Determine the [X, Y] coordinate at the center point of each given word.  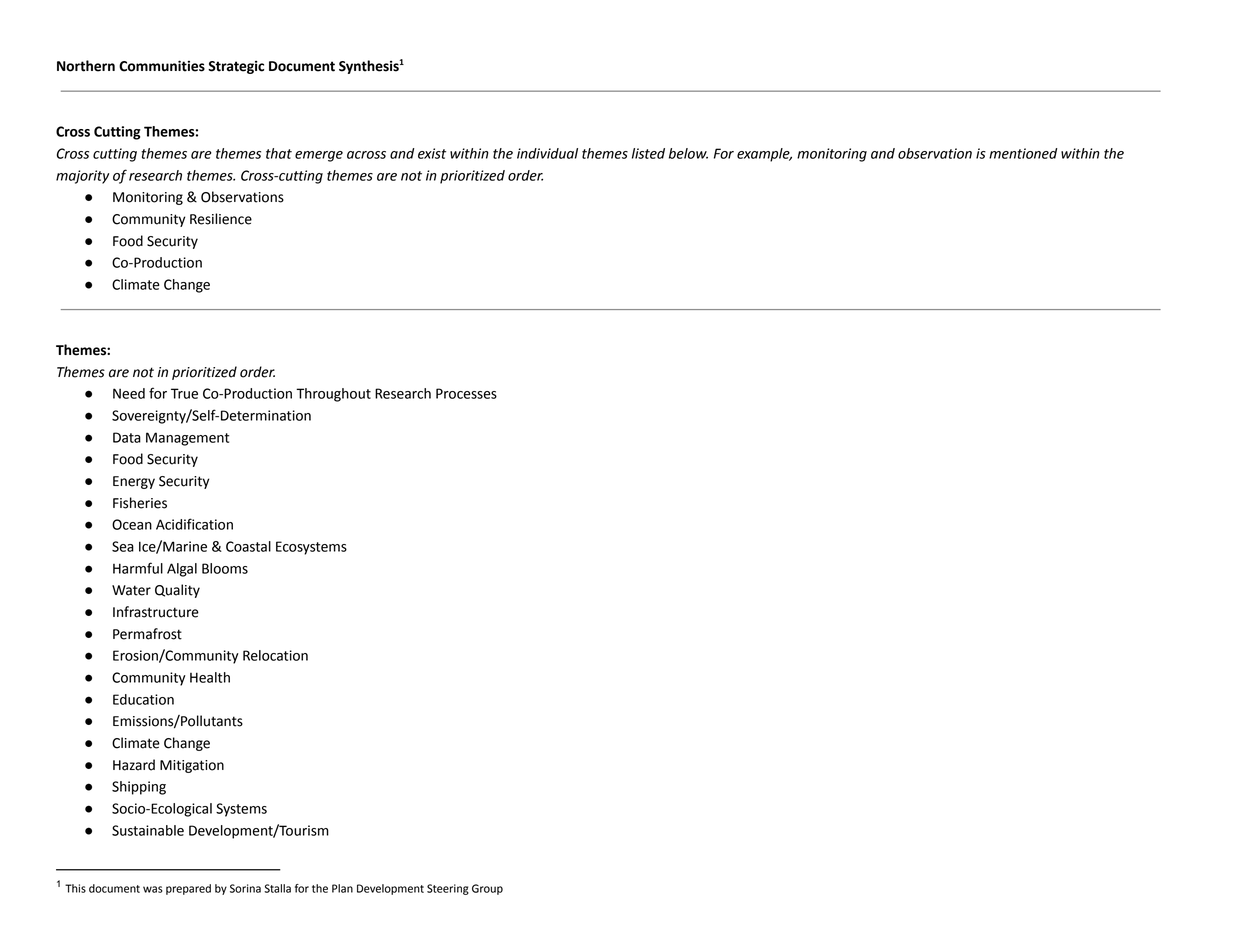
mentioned [1023, 153]
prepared [188, 889]
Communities [162, 66]
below [688, 153]
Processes [466, 393]
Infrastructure [156, 612]
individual [547, 153]
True [184, 393]
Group [487, 889]
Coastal [248, 546]
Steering [448, 889]
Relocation [275, 655]
